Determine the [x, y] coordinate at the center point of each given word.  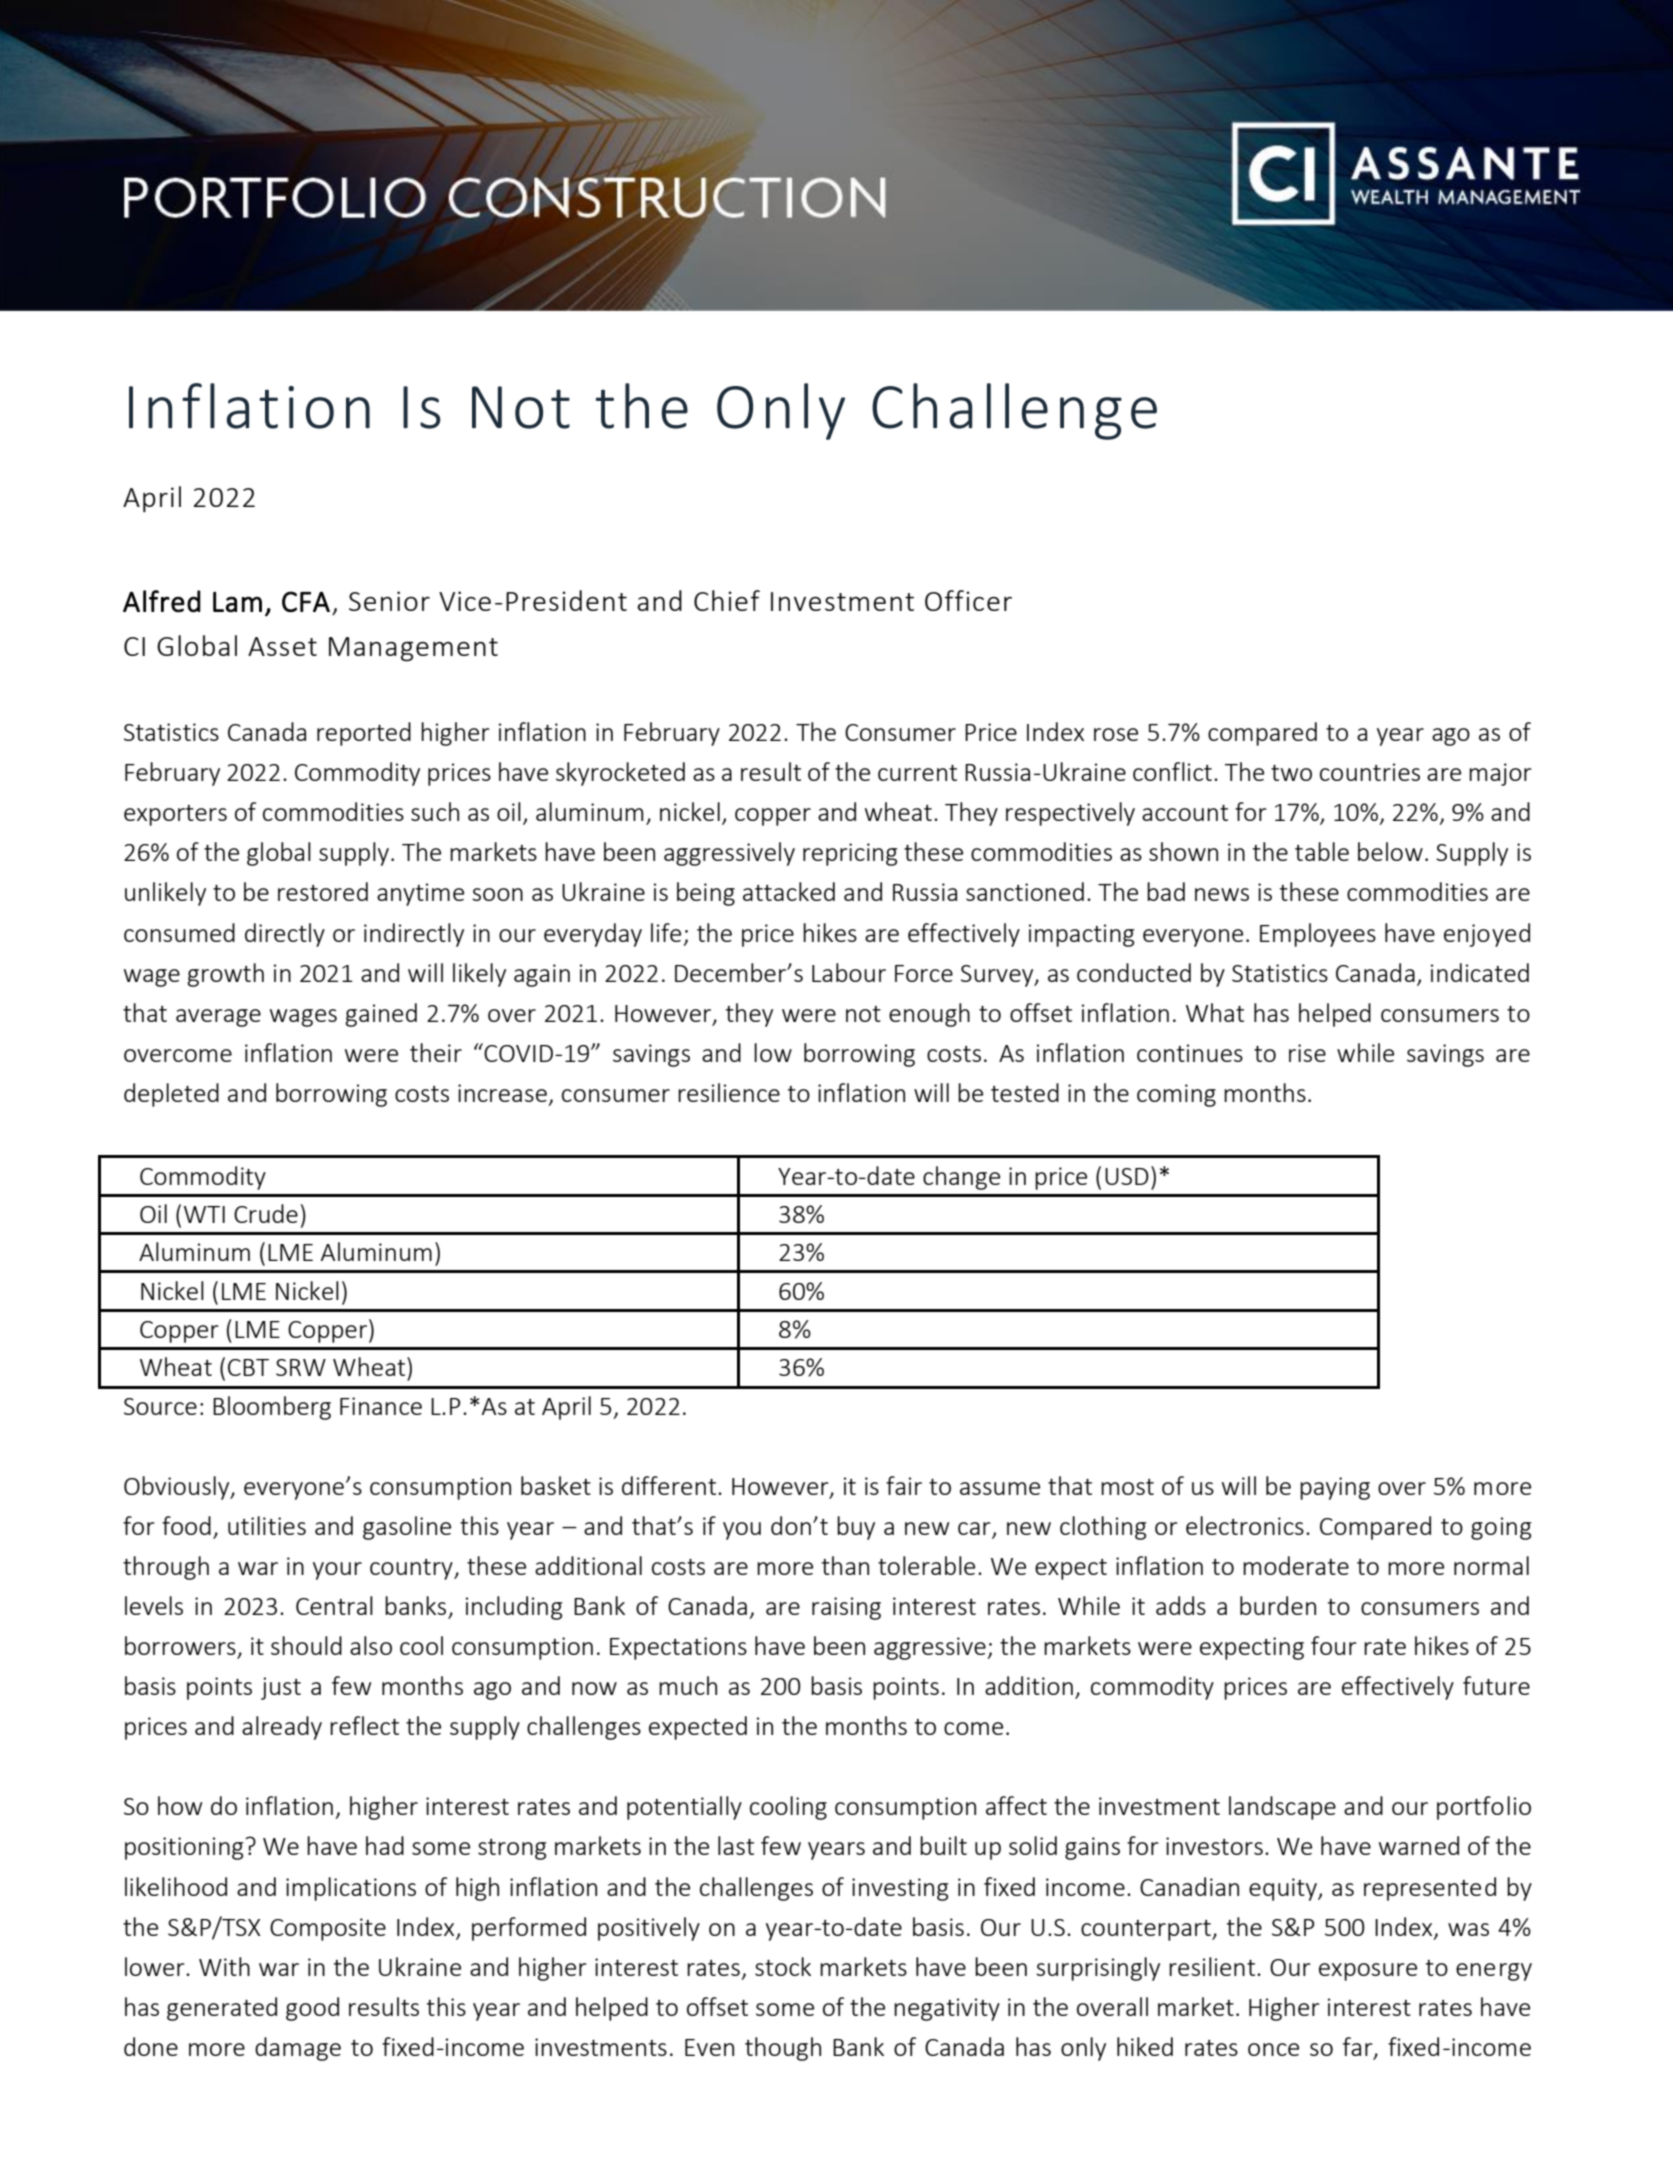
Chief [727, 600]
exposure [1368, 1972]
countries [1370, 772]
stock [783, 1966]
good [312, 2009]
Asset [282, 646]
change [961, 1178]
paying [1335, 1488]
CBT [248, 1367]
